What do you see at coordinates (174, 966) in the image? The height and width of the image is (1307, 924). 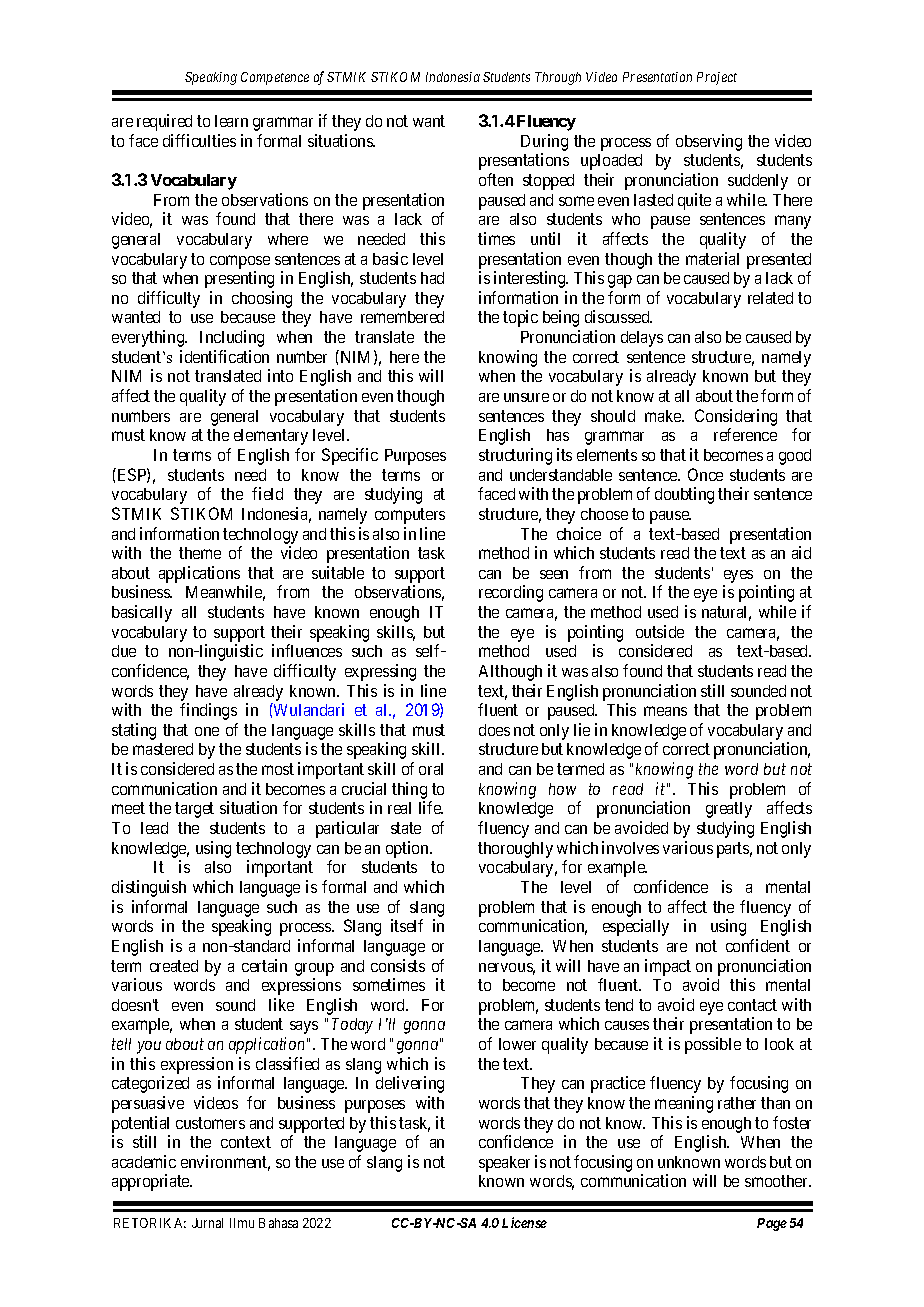 I see `created` at bounding box center [174, 966].
